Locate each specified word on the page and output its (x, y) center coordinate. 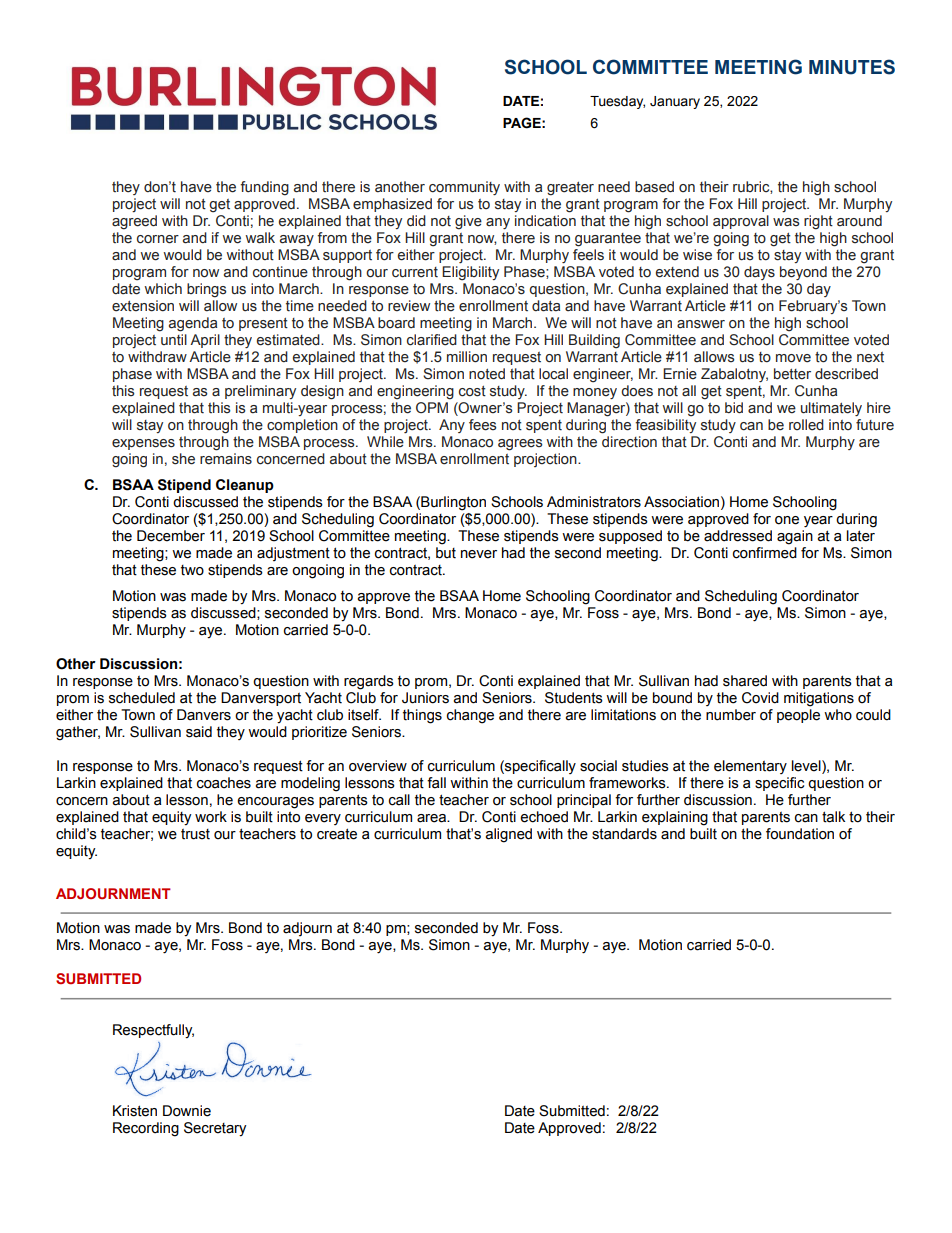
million (467, 357)
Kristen (135, 1111)
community (464, 188)
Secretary (215, 1129)
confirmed (765, 551)
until (174, 340)
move (793, 358)
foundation (800, 834)
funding (264, 188)
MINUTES (852, 67)
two (192, 570)
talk (833, 817)
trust (195, 834)
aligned (508, 835)
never (479, 554)
